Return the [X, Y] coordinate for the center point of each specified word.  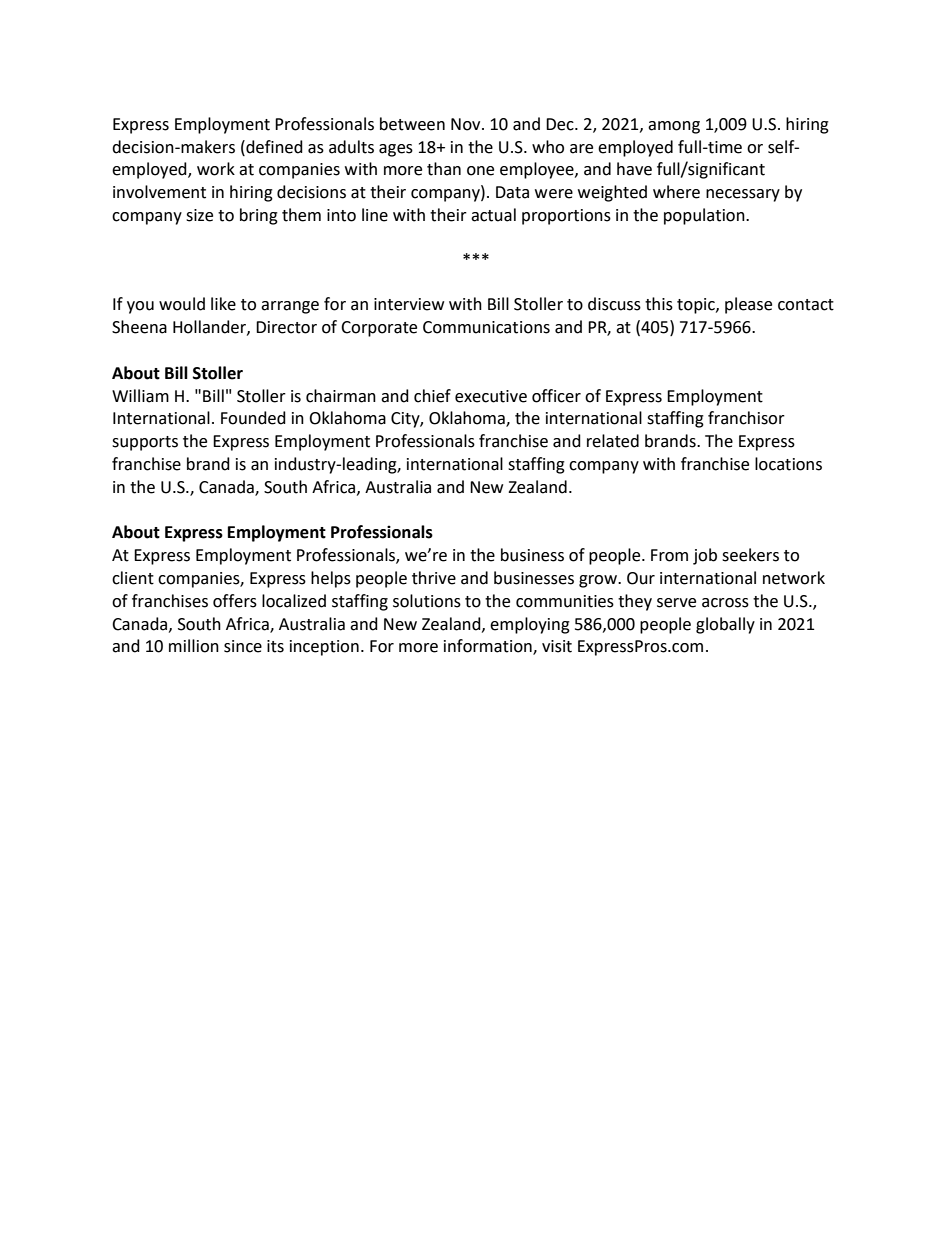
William [140, 396]
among [674, 127]
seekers [750, 555]
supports [145, 443]
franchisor [746, 418]
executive [491, 396]
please [748, 305]
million [194, 646]
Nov [467, 124]
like [223, 304]
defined [273, 147]
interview [409, 304]
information [489, 647]
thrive [434, 578]
